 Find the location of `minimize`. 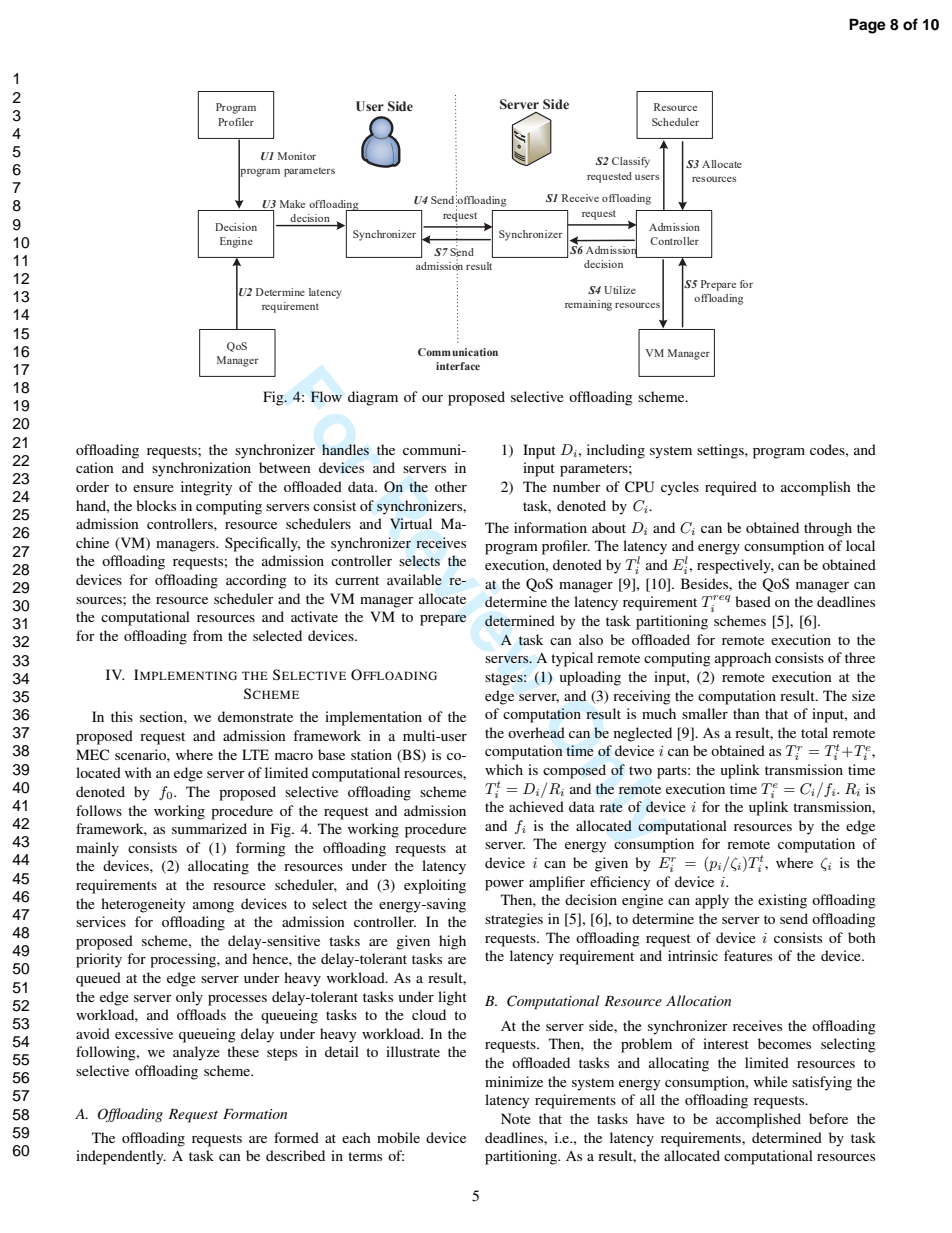

minimize is located at coordinates (514, 1081).
